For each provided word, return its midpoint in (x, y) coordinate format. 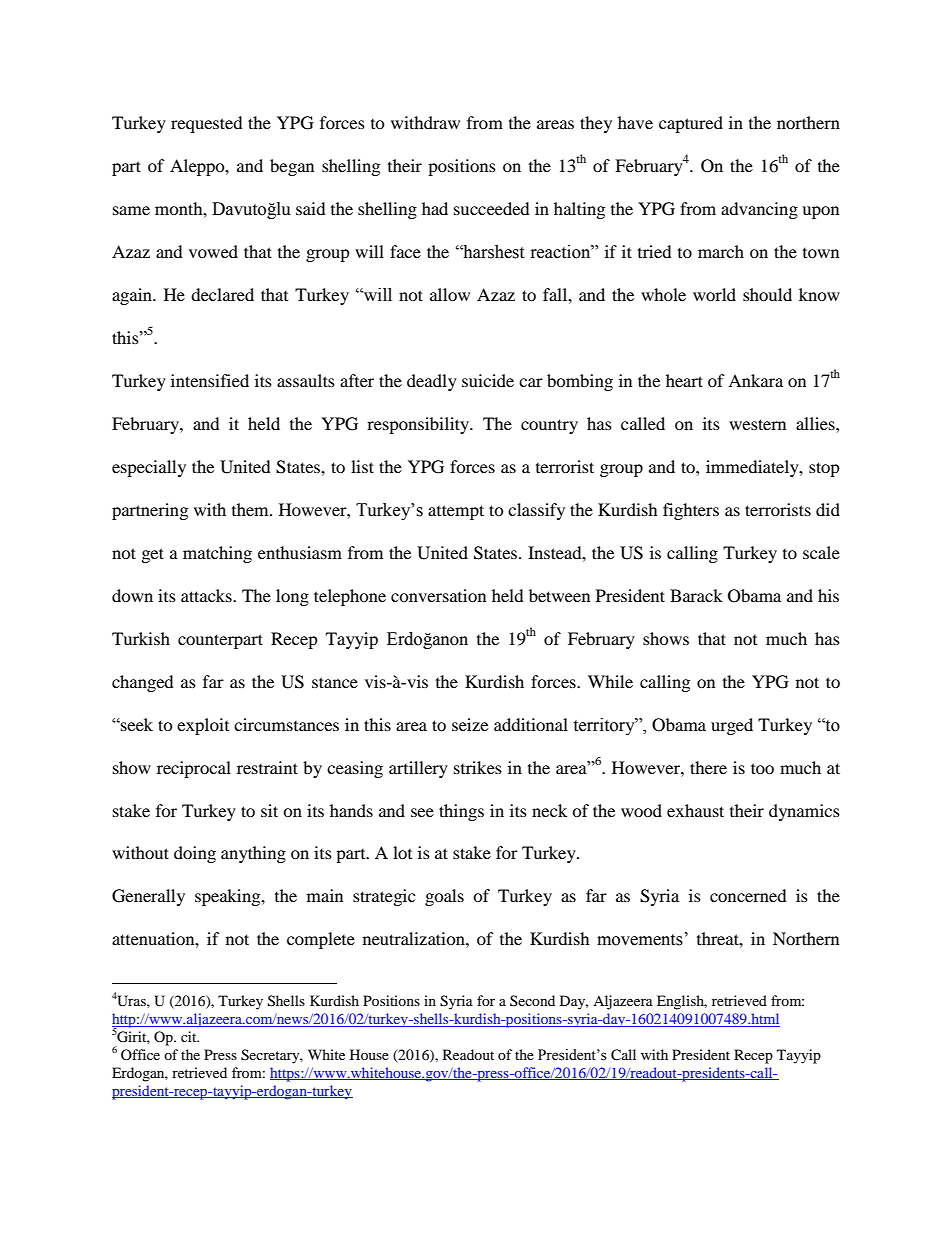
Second (532, 1000)
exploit (203, 726)
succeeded (492, 208)
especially (149, 468)
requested (207, 124)
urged (732, 726)
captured (691, 124)
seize (470, 724)
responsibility (419, 425)
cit (190, 1036)
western (757, 424)
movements (640, 940)
